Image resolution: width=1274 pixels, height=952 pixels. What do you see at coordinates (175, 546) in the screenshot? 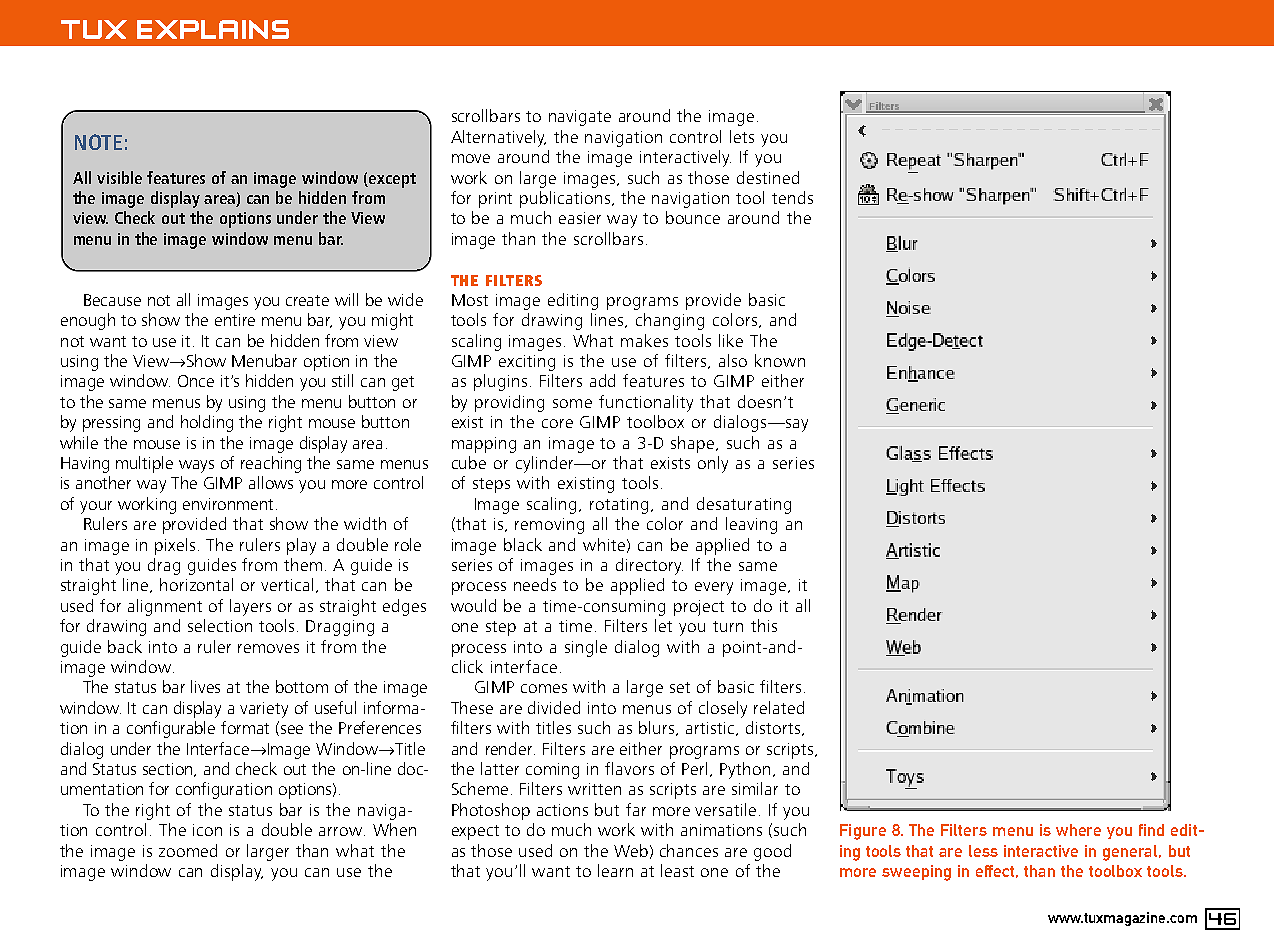
I see `pixels` at bounding box center [175, 546].
